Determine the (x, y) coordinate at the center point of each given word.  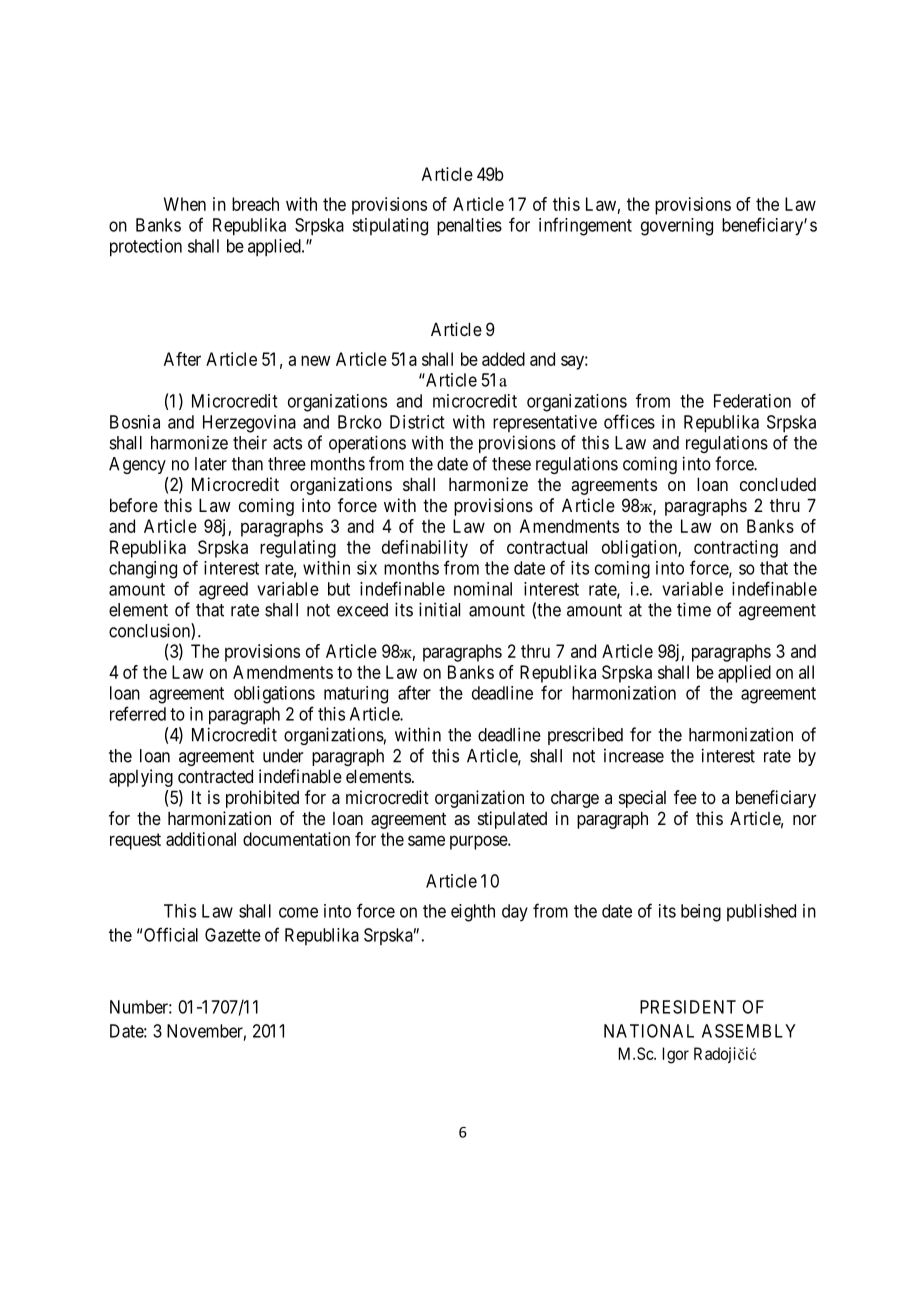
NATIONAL (649, 1031)
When (185, 204)
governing (677, 227)
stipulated (512, 820)
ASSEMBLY (749, 1031)
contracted (215, 776)
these (511, 464)
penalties (469, 227)
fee (685, 797)
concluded (778, 484)
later (211, 464)
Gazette (233, 935)
